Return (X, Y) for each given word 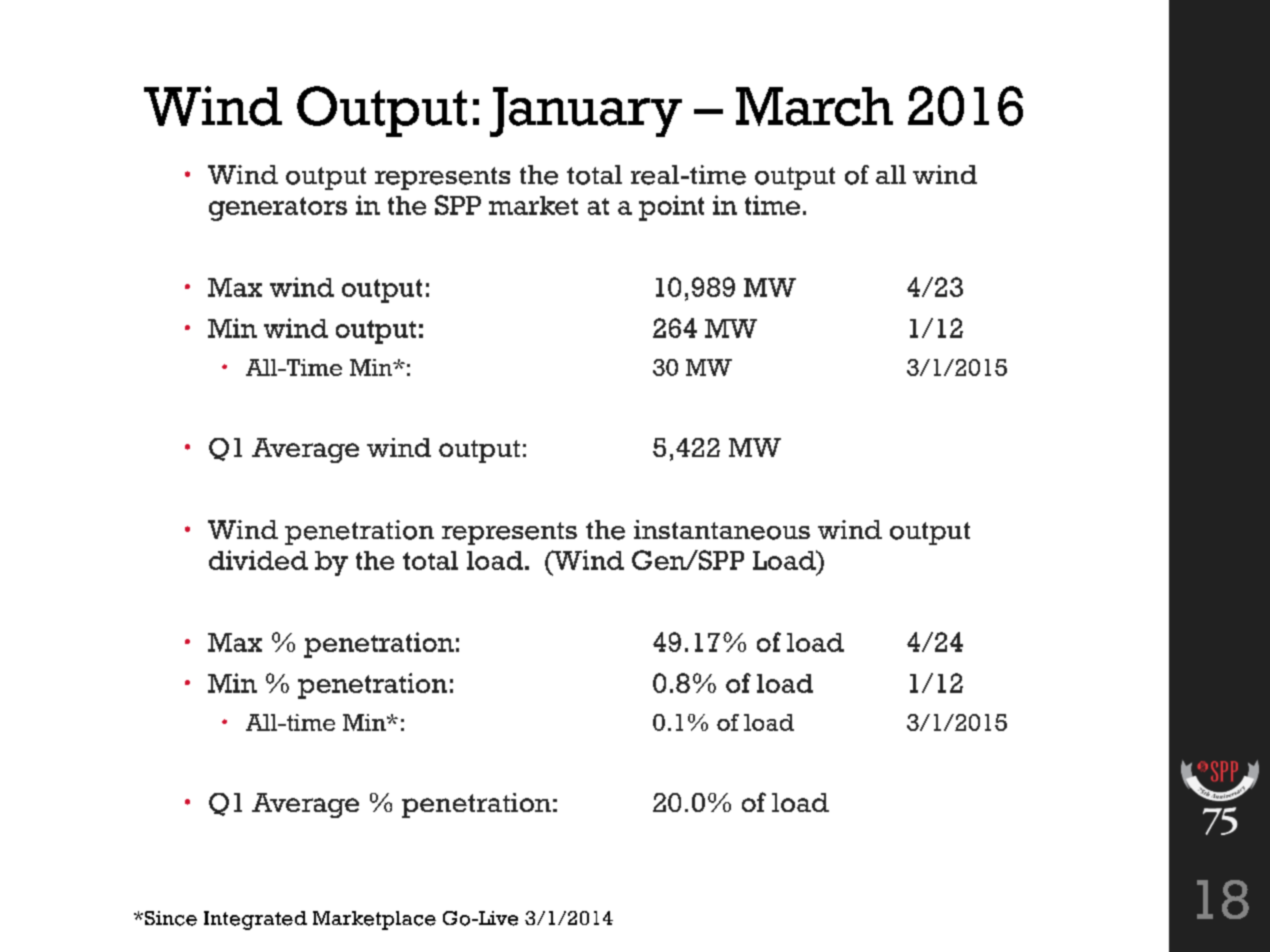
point (671, 208)
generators (278, 209)
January (586, 112)
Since (169, 918)
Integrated (255, 920)
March (814, 106)
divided (258, 560)
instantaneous (722, 530)
